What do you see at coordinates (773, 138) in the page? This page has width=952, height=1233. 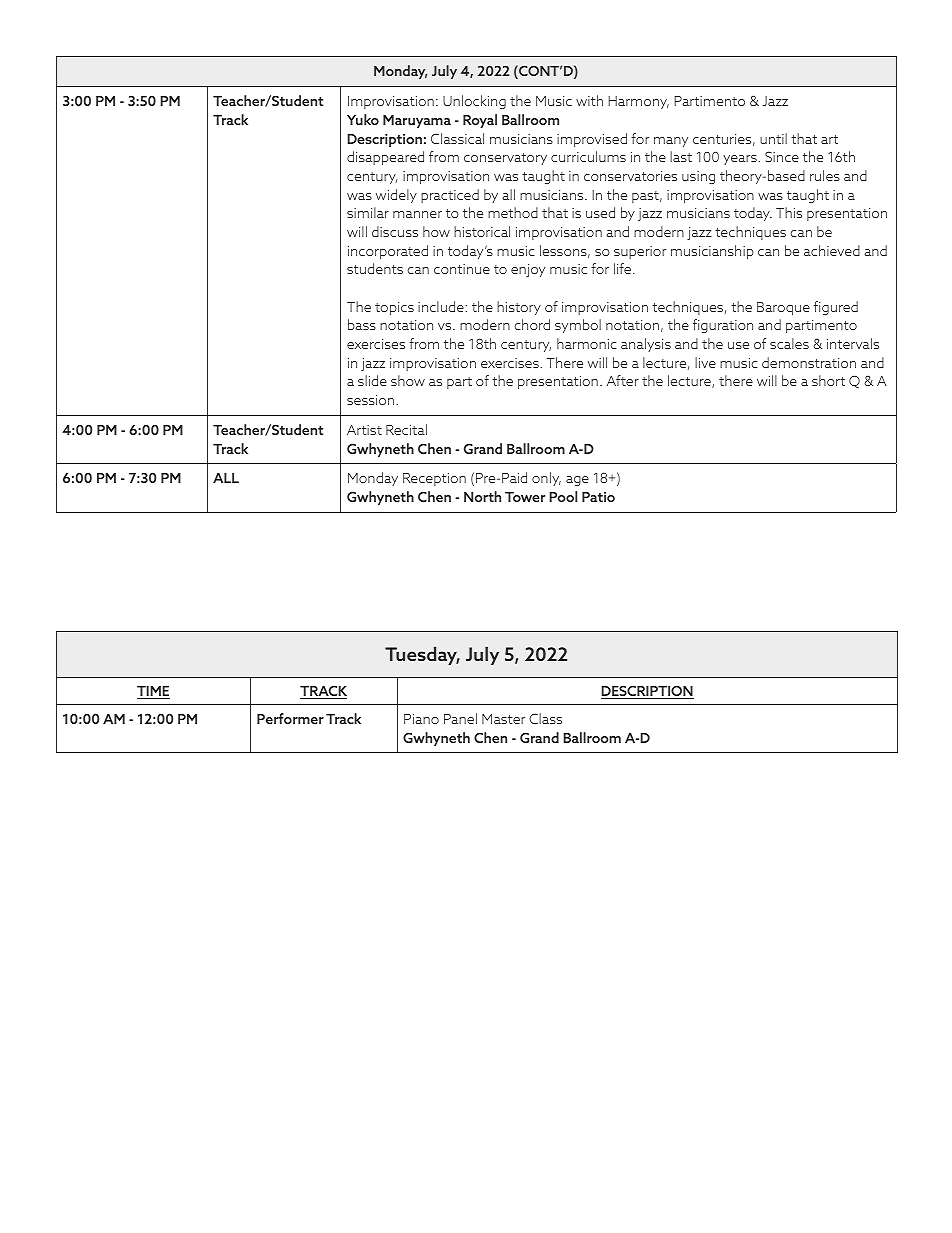 I see `until` at bounding box center [773, 138].
